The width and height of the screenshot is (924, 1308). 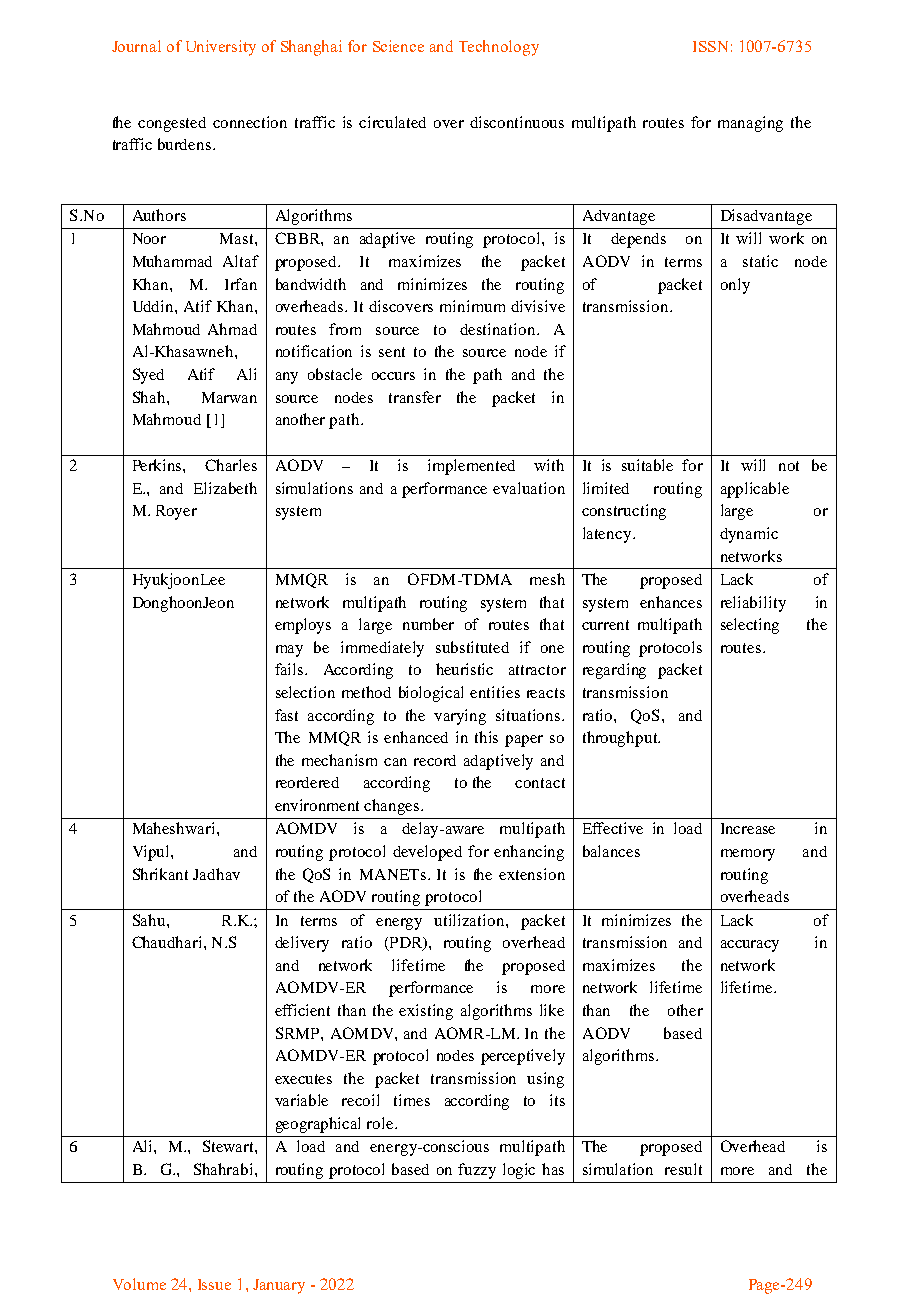 I want to click on fails, so click(x=290, y=669).
